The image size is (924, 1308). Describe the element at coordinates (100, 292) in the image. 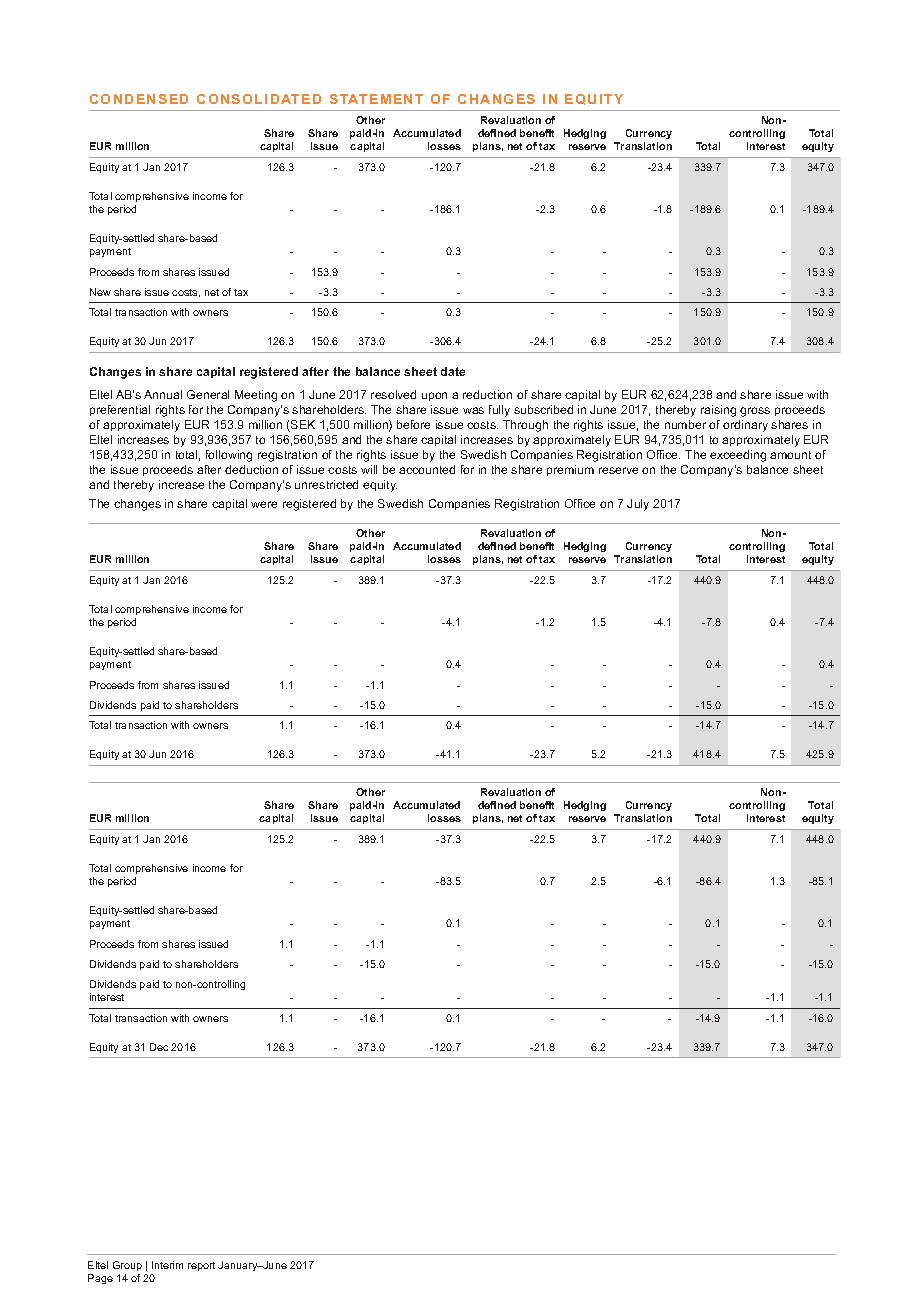

I see `New` at that location.
